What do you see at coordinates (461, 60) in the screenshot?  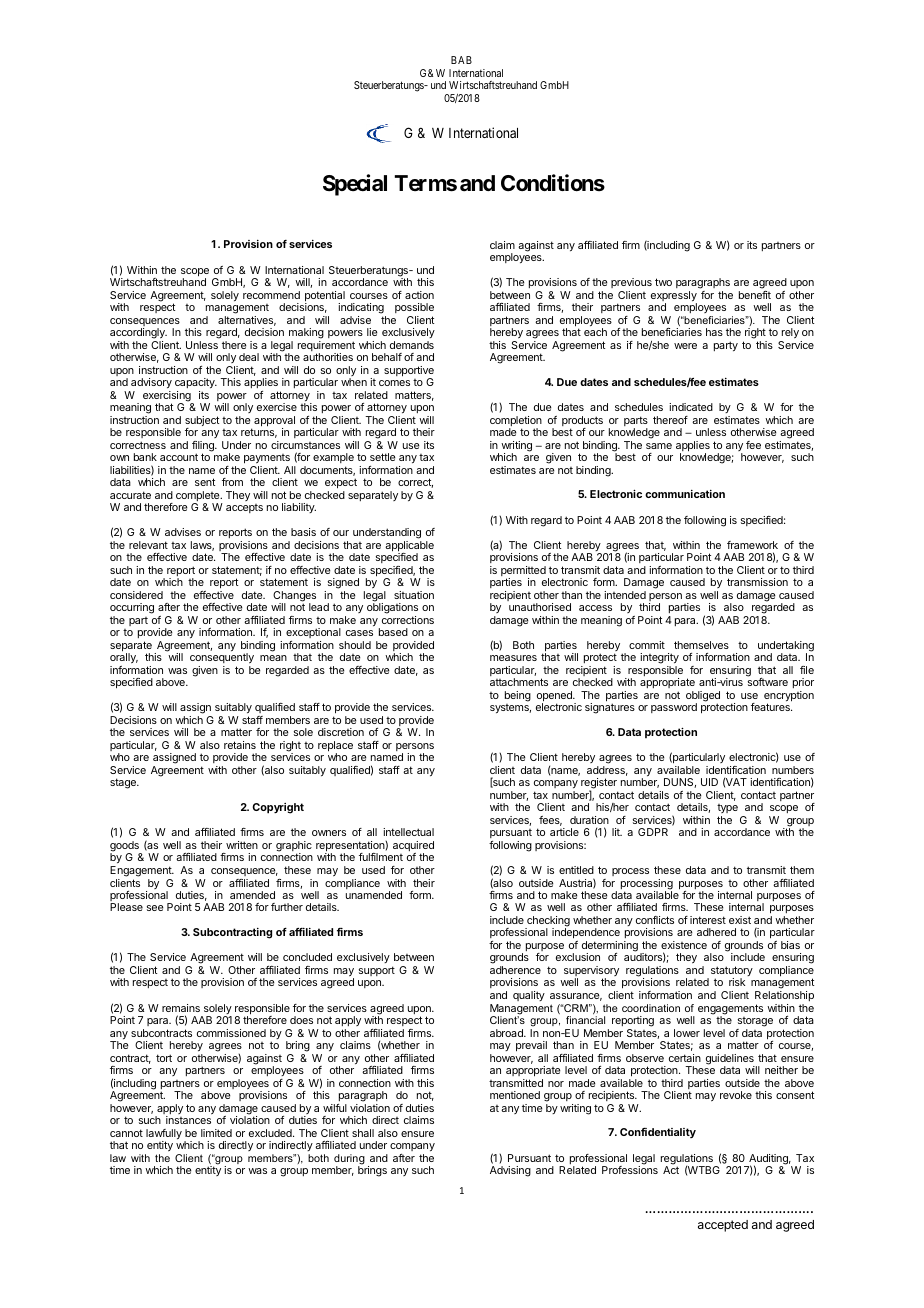 I see `BAB` at bounding box center [461, 60].
